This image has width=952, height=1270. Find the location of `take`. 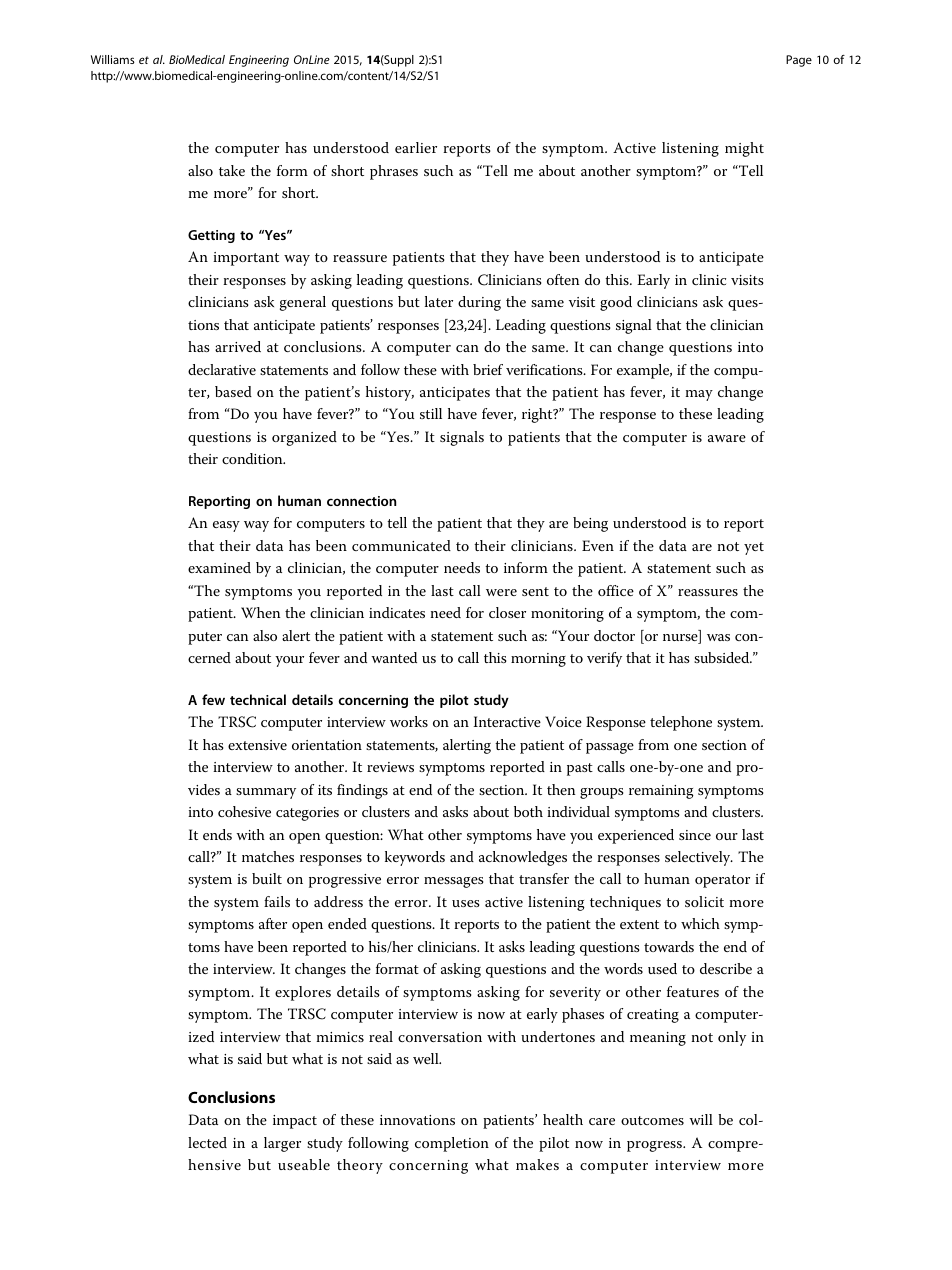

take is located at coordinates (232, 170).
